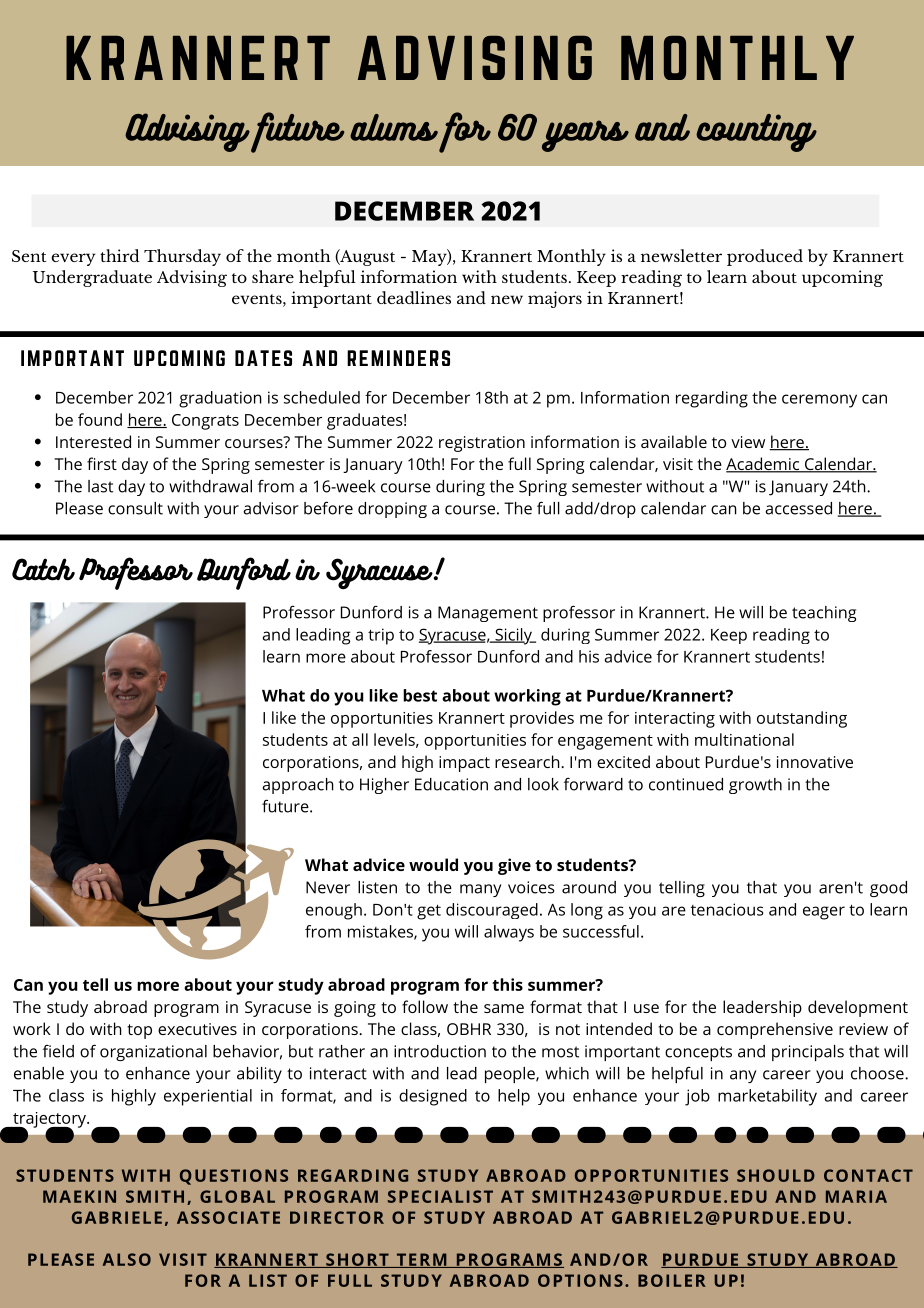  What do you see at coordinates (421, 1260) in the page?
I see `TERM` at bounding box center [421, 1260].
